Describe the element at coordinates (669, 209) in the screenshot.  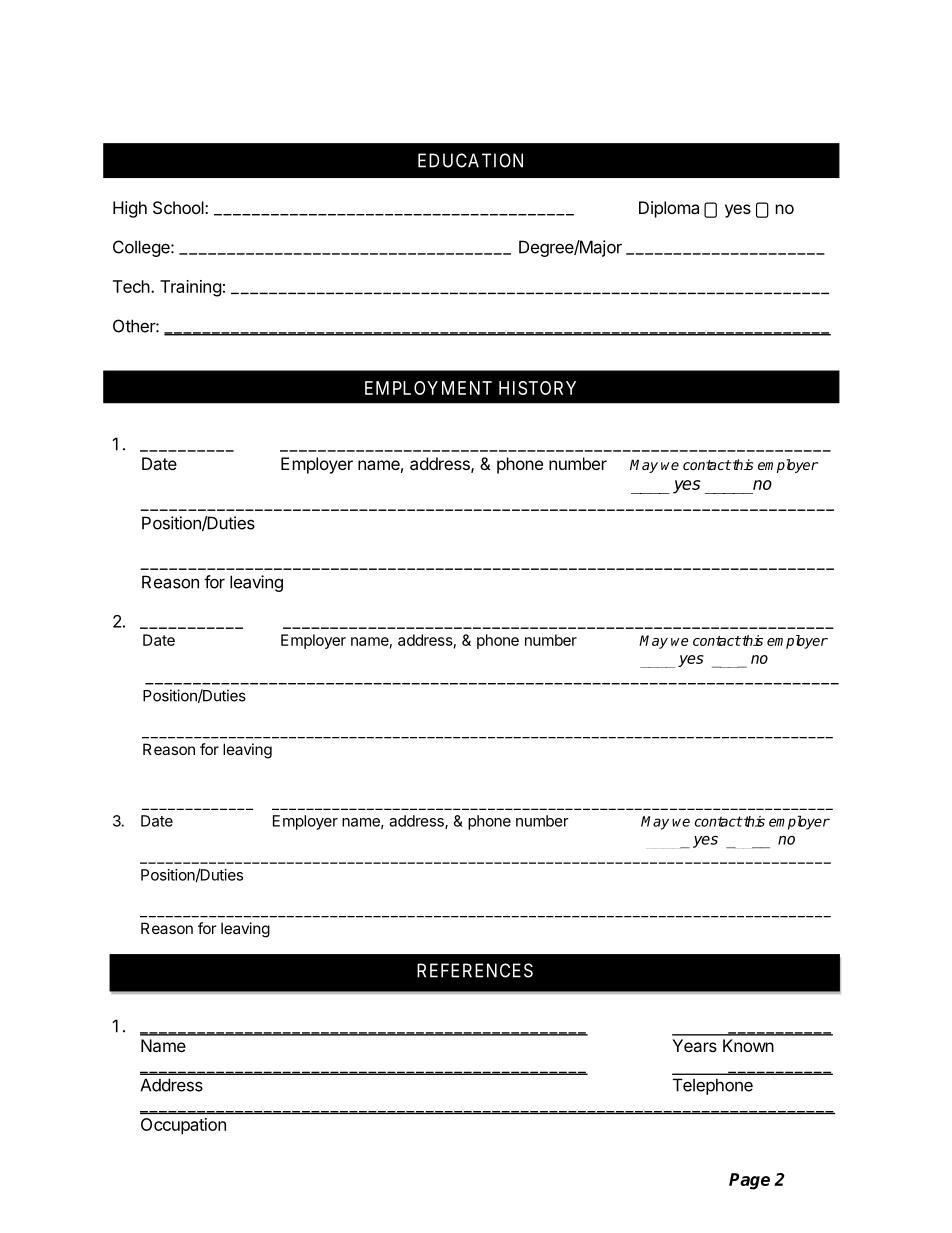
I see `Diploma` at that location.
